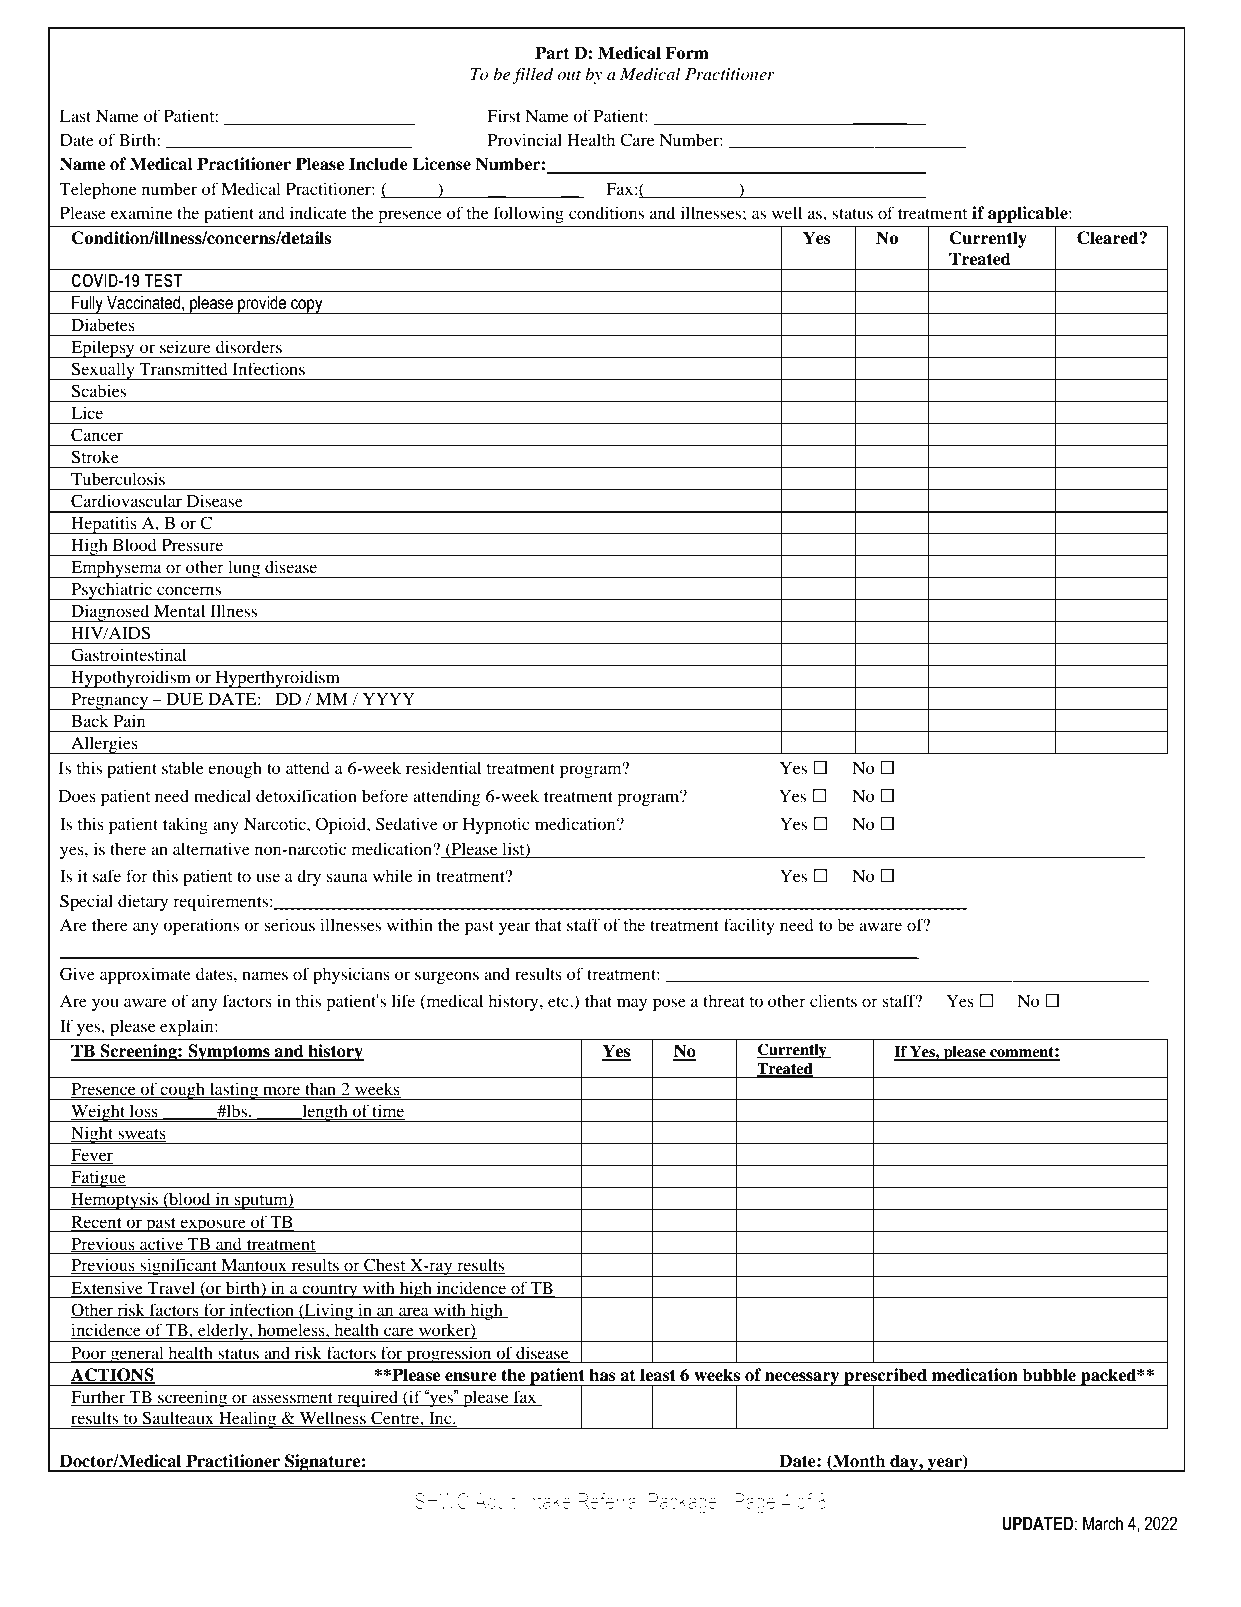  Describe the element at coordinates (183, 767) in the screenshot. I see `stable` at that location.
